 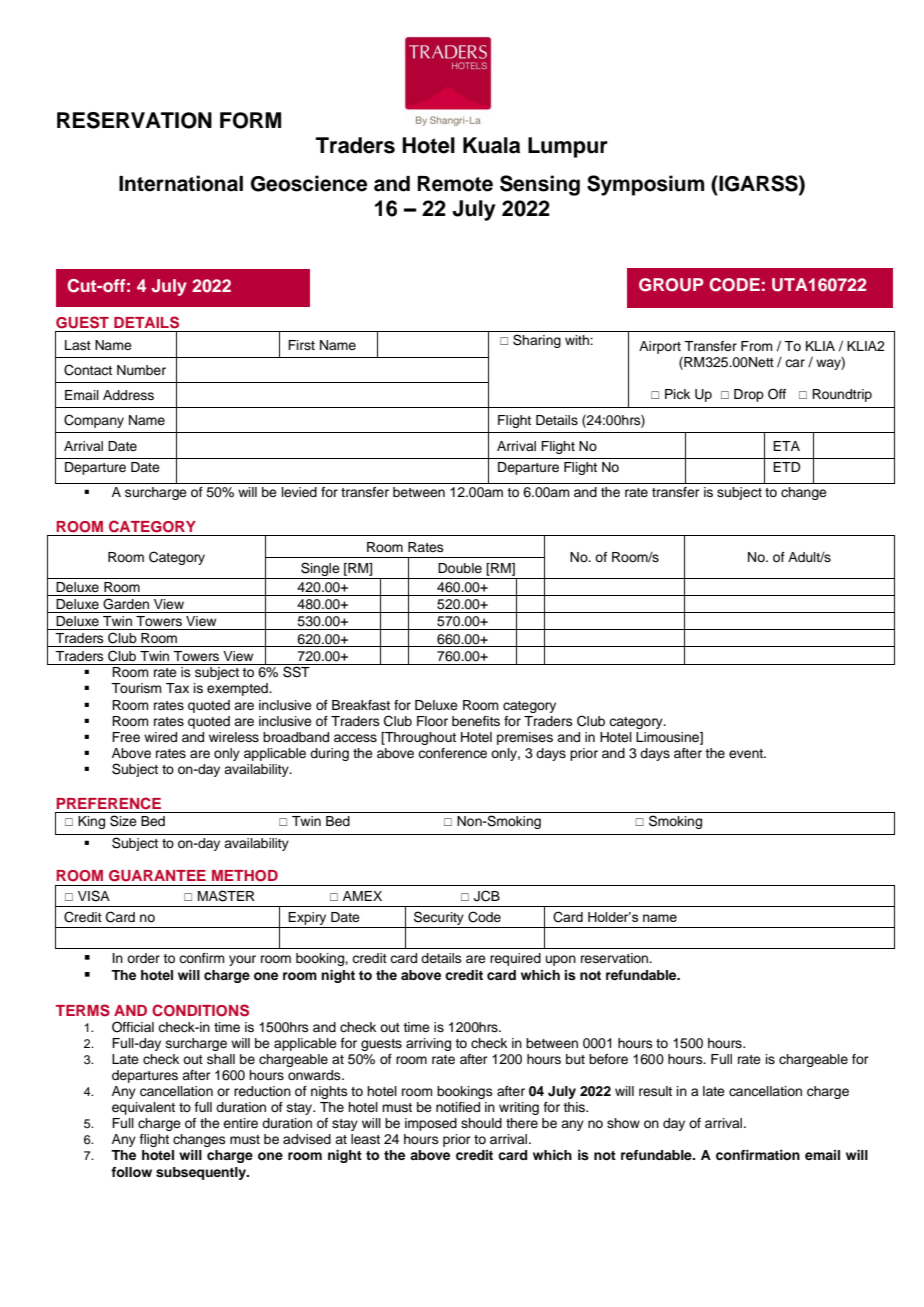 What do you see at coordinates (491, 145) in the page?
I see `Kuala` at bounding box center [491, 145].
